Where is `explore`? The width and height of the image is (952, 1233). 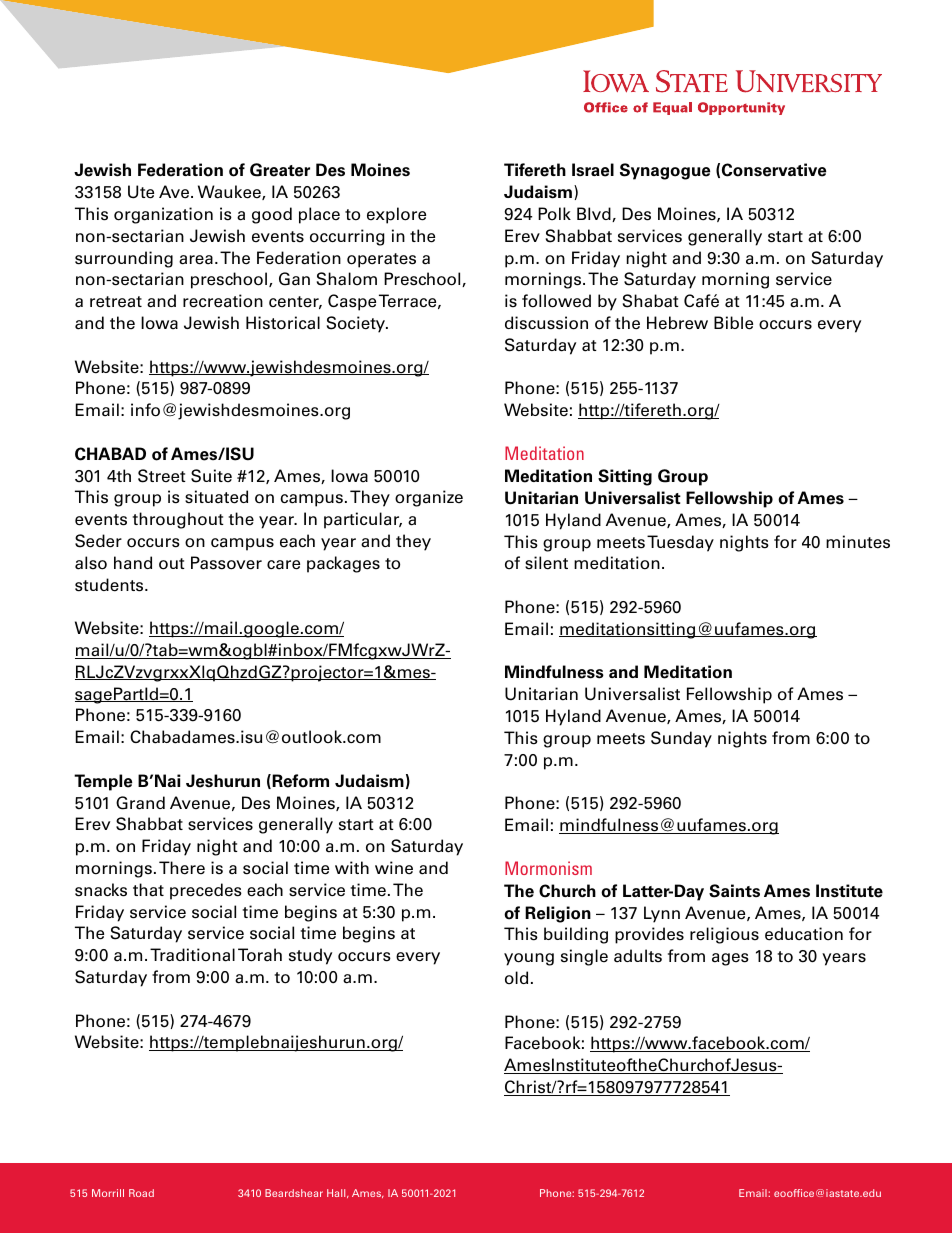 explore is located at coordinates (396, 215).
